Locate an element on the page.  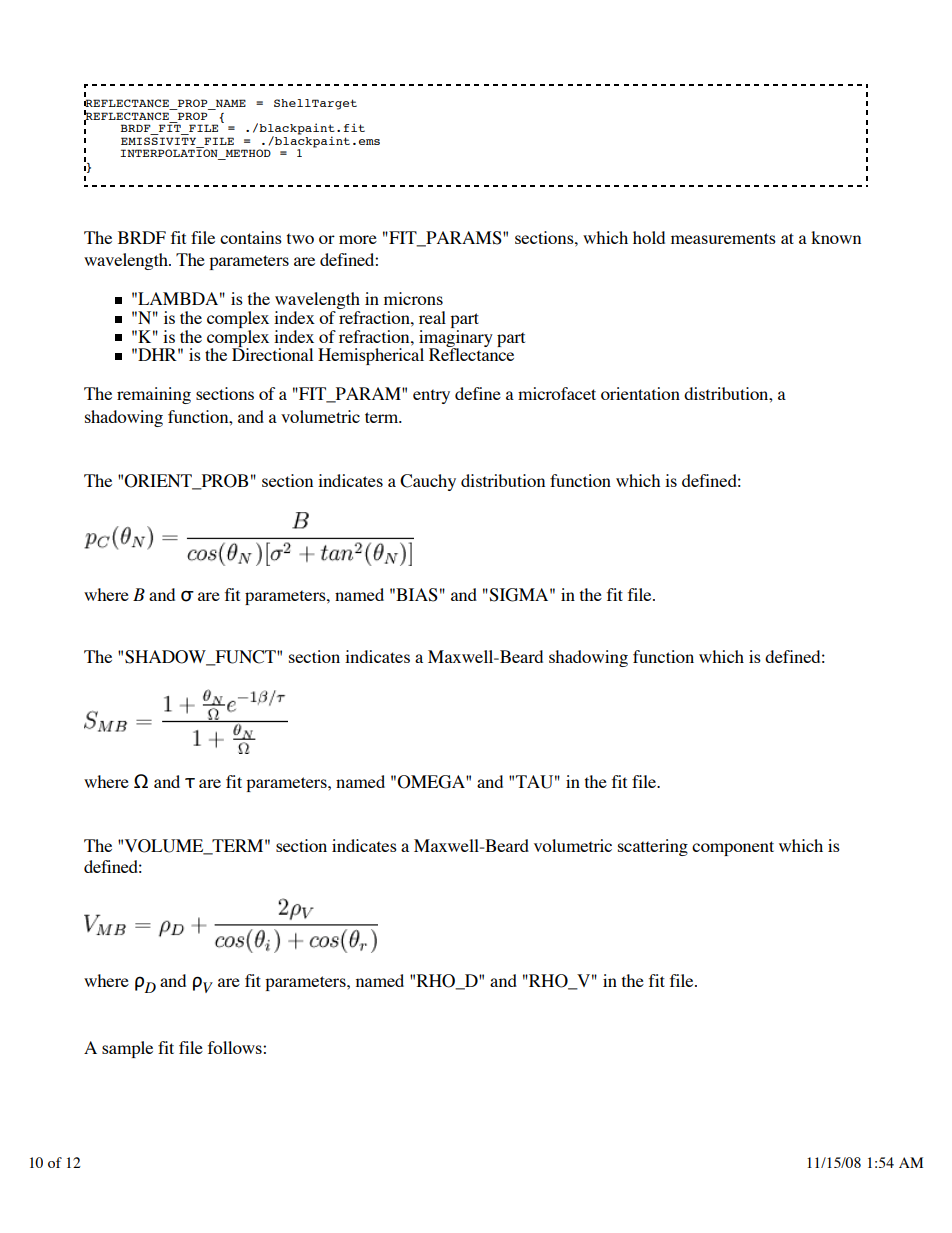
microns is located at coordinates (413, 298).
